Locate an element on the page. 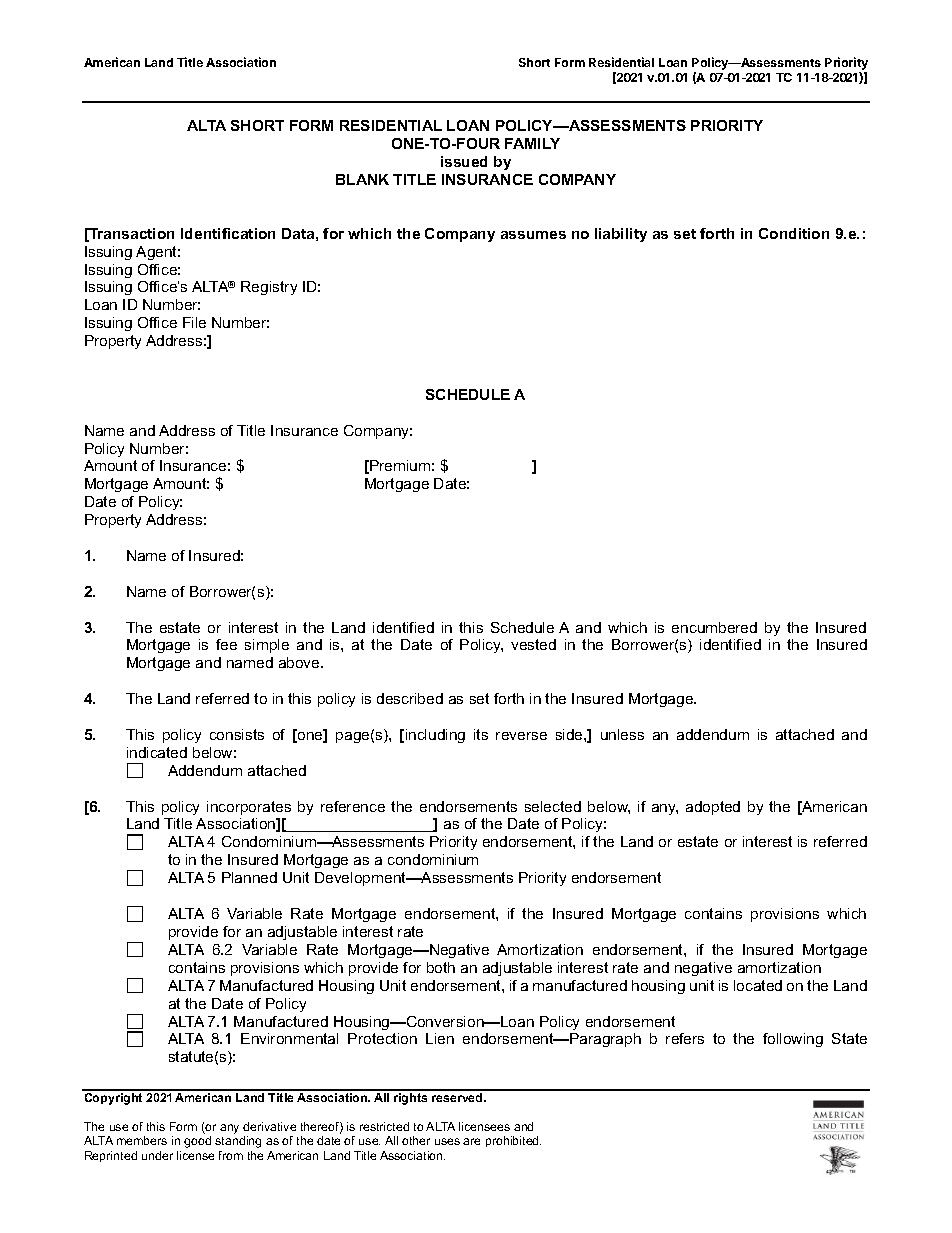  uses is located at coordinates (447, 1141).
